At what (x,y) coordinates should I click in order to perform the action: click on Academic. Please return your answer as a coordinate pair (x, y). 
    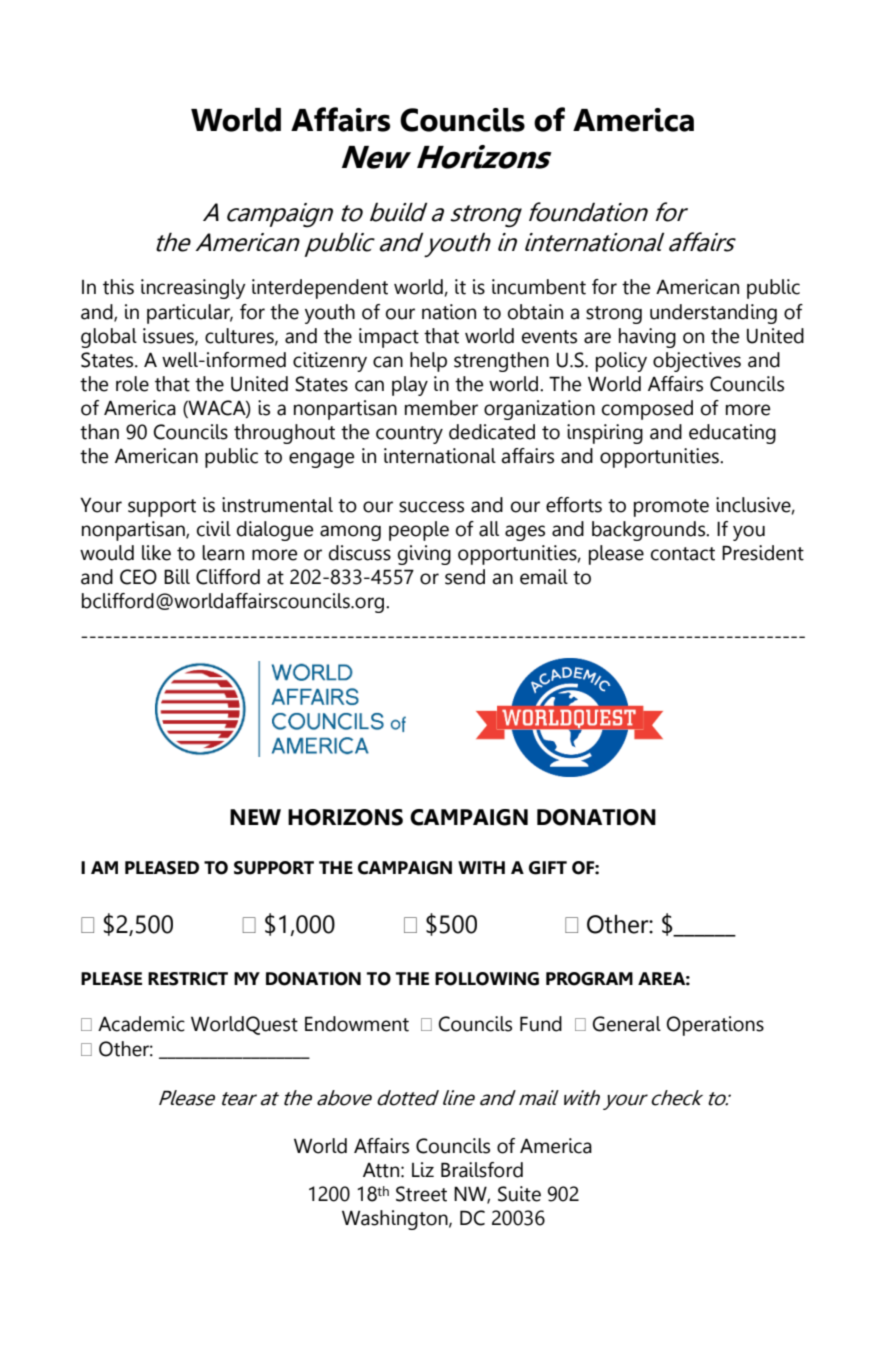
    Looking at the image, I should click on (141, 1024).
